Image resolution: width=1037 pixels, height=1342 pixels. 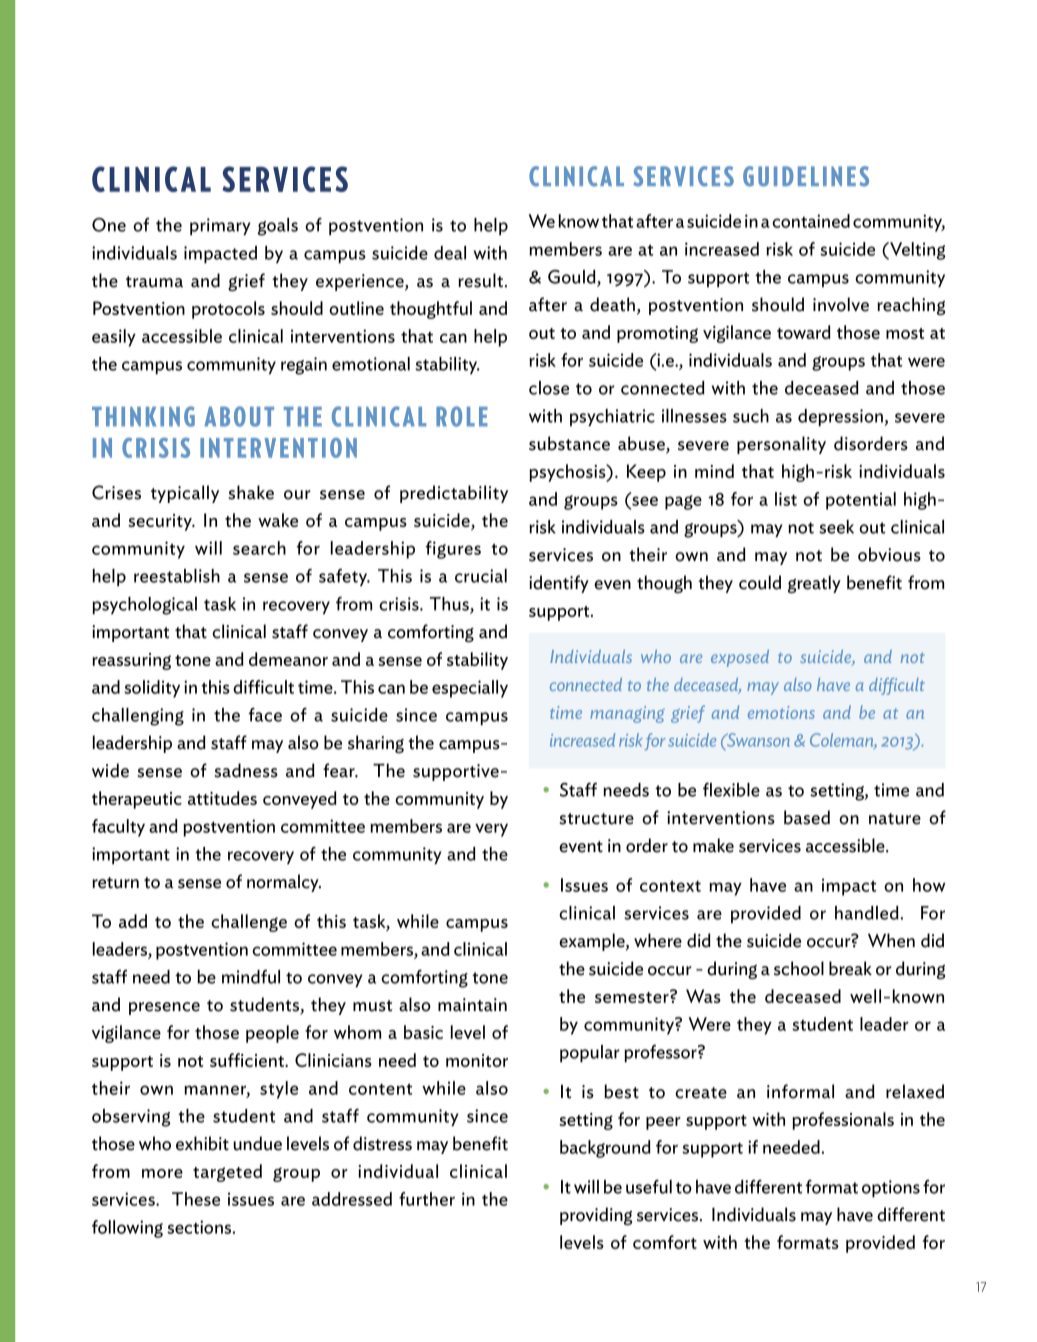 I want to click on handled, so click(x=867, y=913).
